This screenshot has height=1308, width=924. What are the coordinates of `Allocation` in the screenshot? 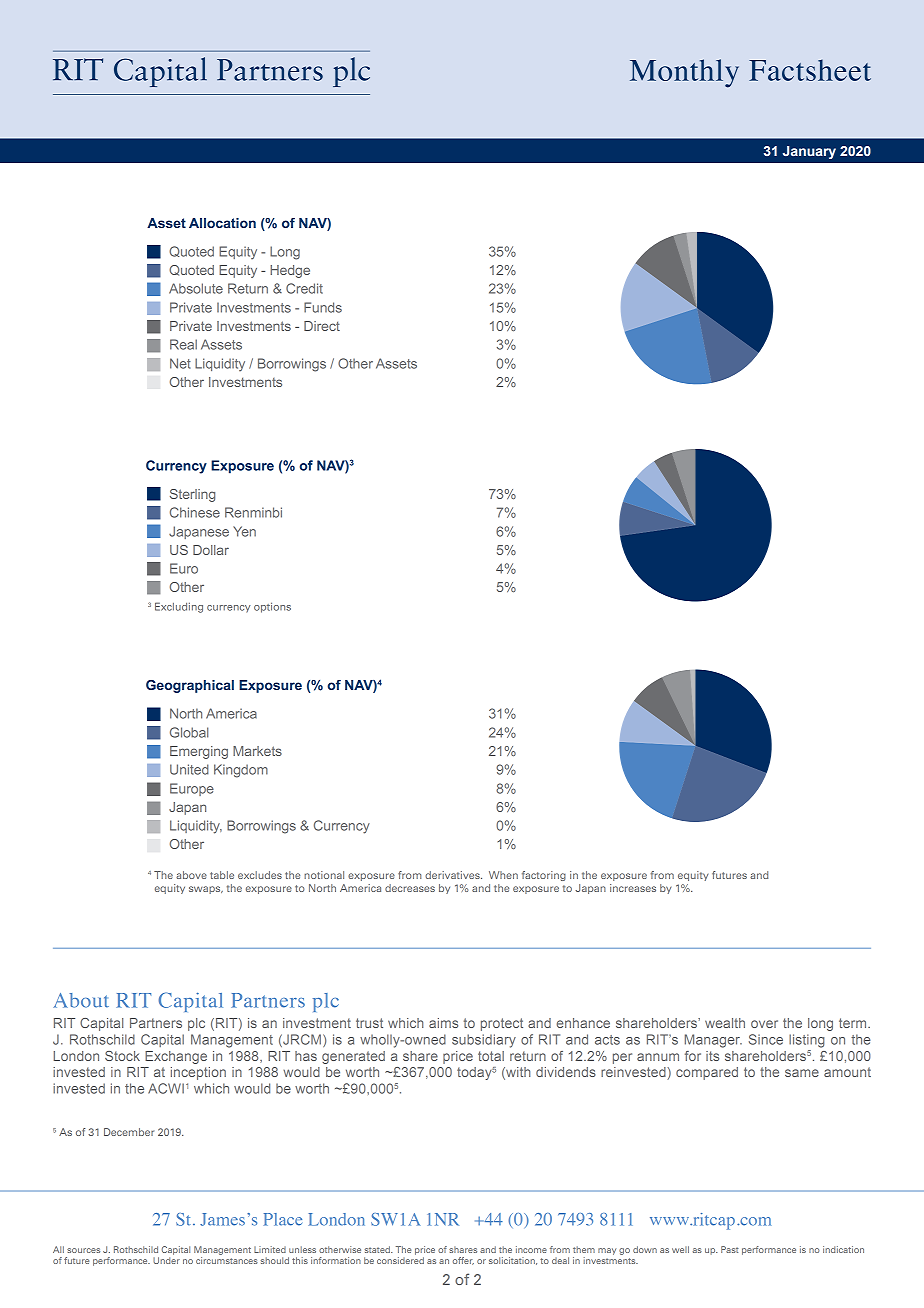 It's located at (222, 223).
